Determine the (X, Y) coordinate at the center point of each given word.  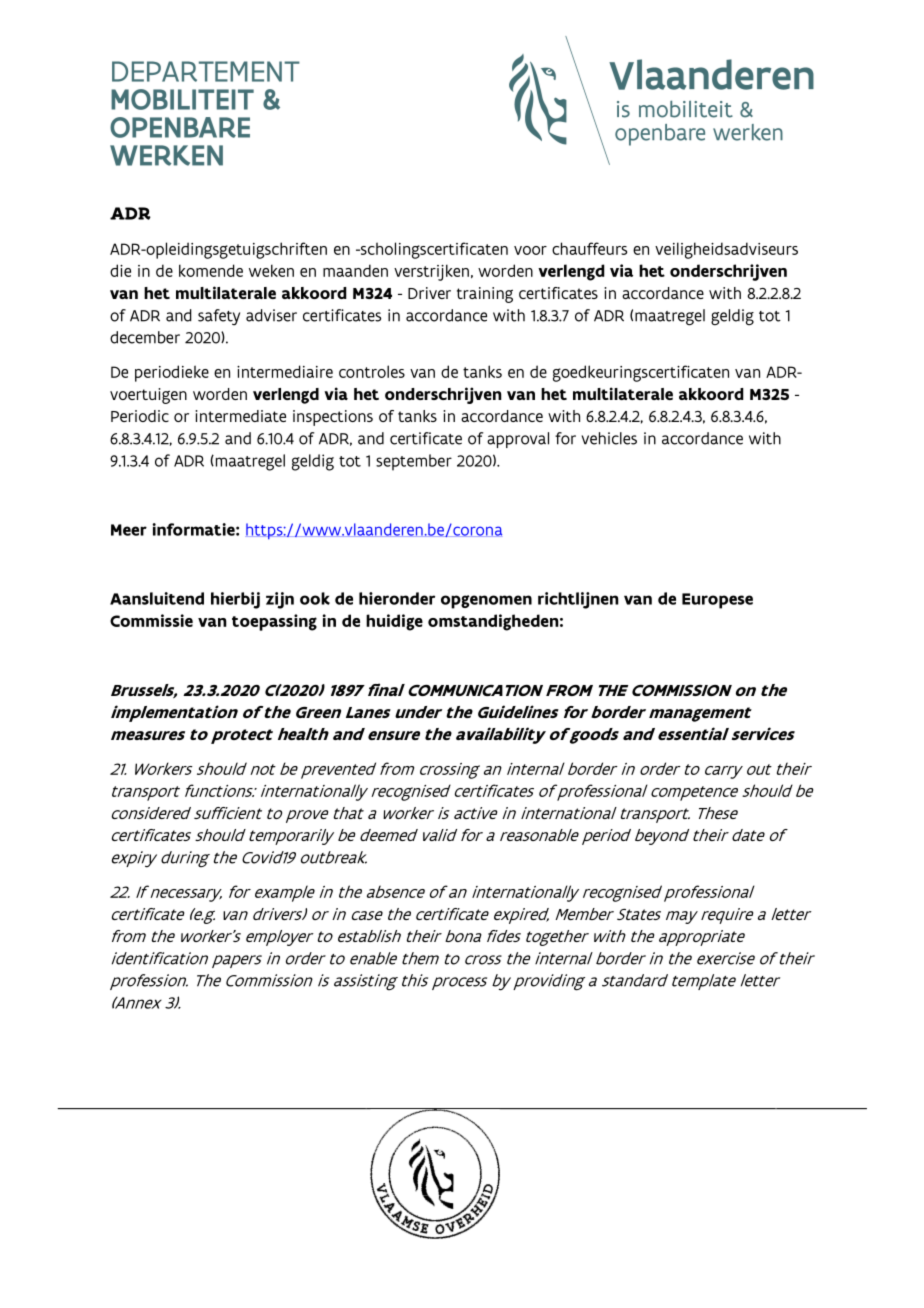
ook (315, 598)
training (485, 295)
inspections (333, 418)
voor (530, 250)
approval (518, 440)
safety (219, 317)
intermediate (240, 416)
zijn (280, 600)
